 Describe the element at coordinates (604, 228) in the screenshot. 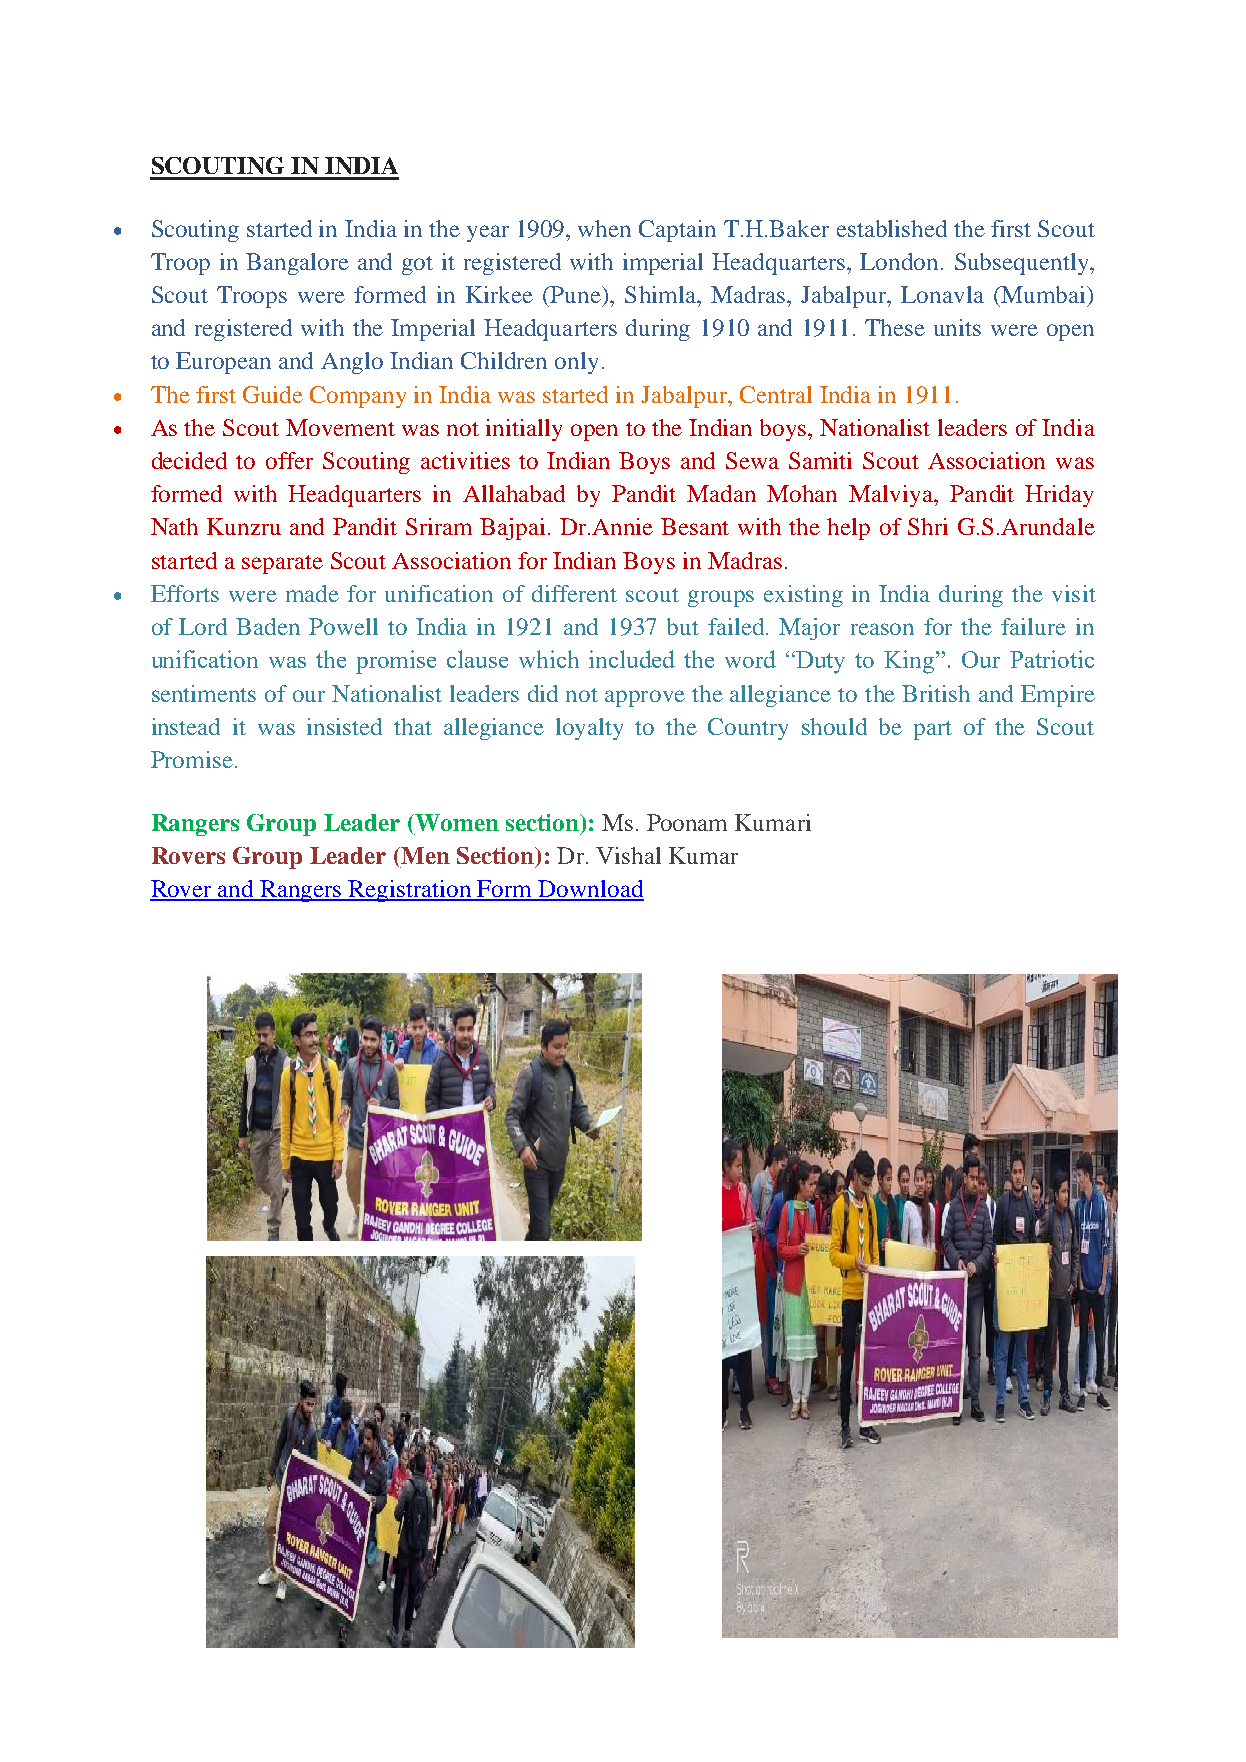

I see `when` at that location.
